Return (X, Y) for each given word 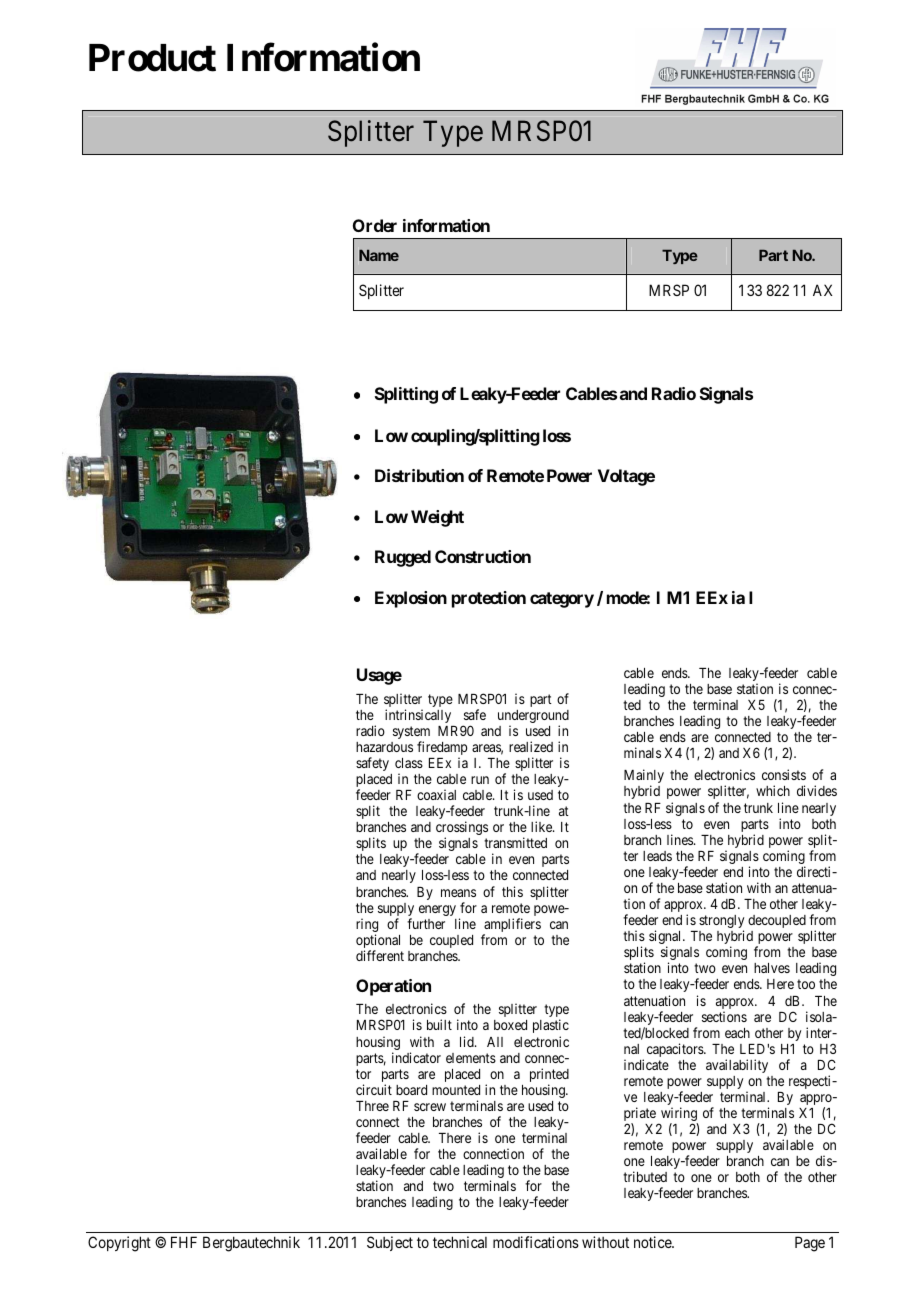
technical (460, 1242)
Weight (437, 518)
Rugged (403, 558)
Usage (379, 676)
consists (784, 774)
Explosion (411, 599)
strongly (721, 923)
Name (379, 255)
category (562, 600)
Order (375, 225)
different (380, 955)
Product (152, 58)
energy (437, 910)
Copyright (119, 1244)
